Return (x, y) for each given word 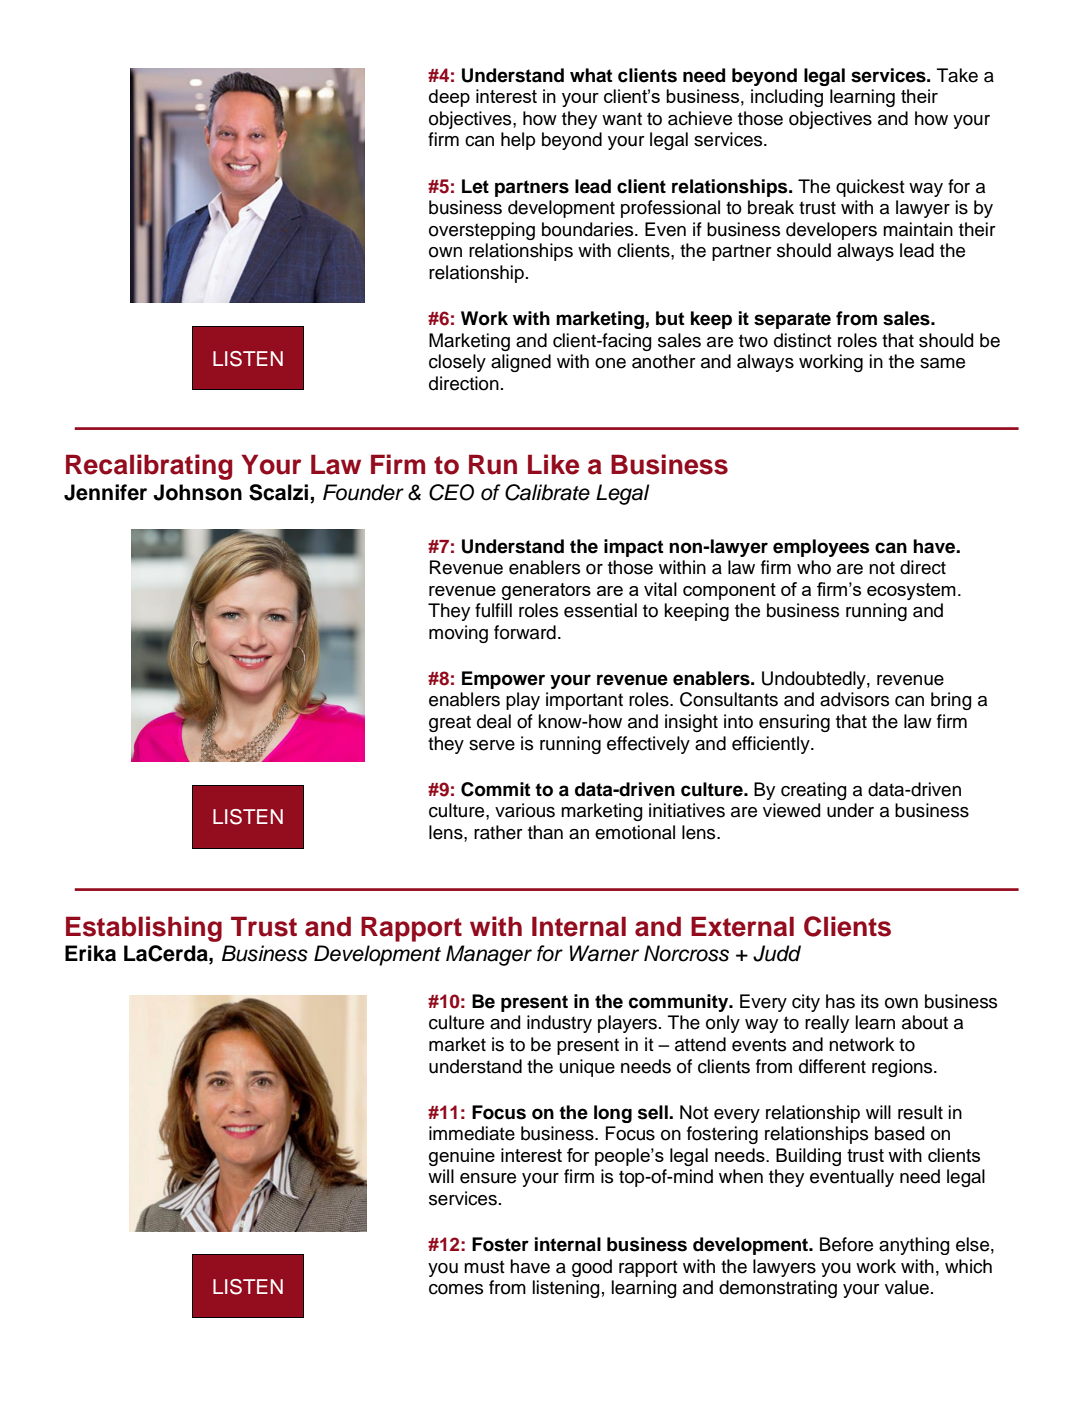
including (787, 98)
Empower (503, 680)
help (518, 141)
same (942, 363)
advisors (854, 699)
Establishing (144, 929)
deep (449, 98)
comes (456, 1289)
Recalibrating (149, 467)
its (870, 1001)
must (484, 1267)
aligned (521, 363)
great (450, 723)
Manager (489, 955)
